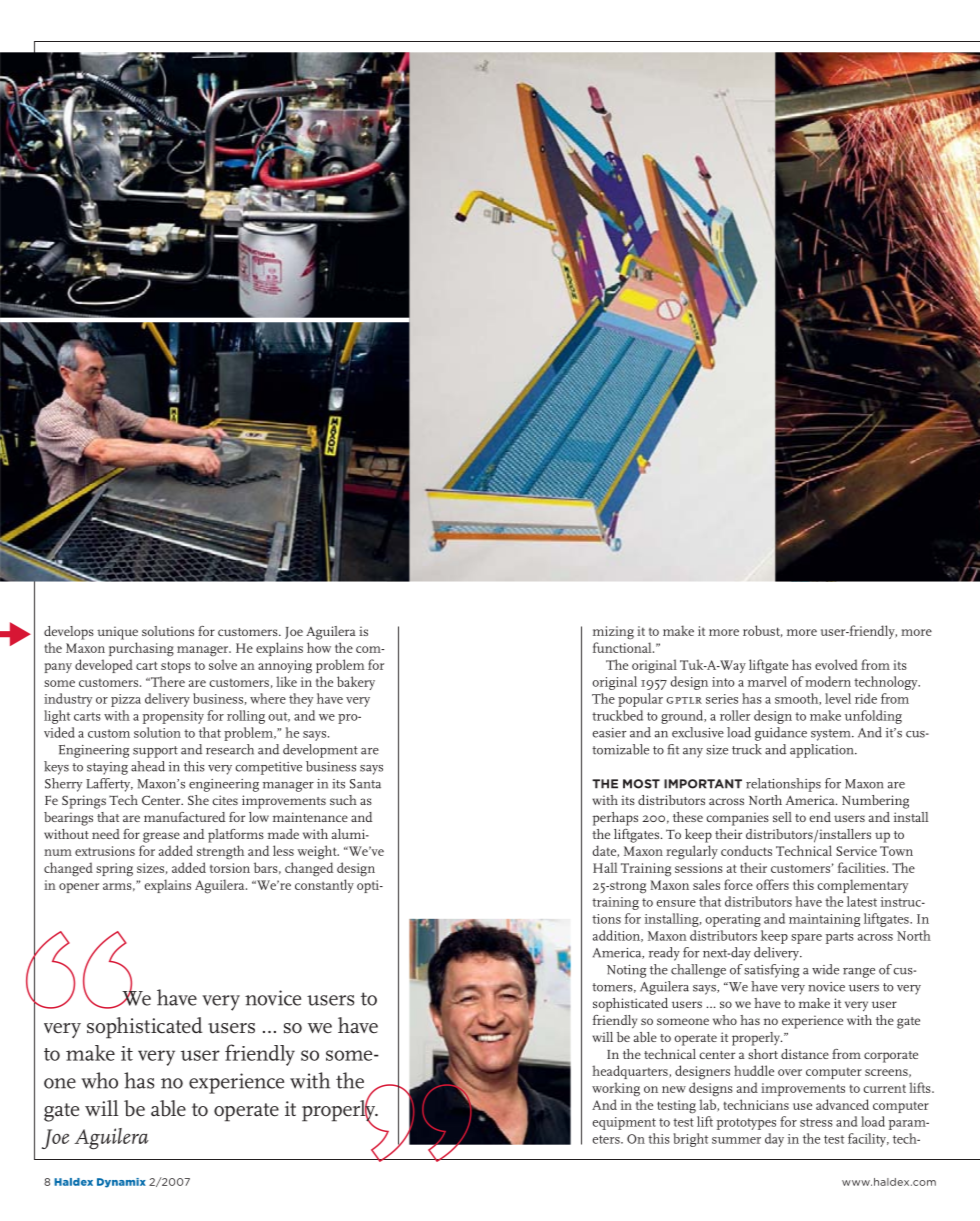  What do you see at coordinates (616, 1089) in the document?
I see `working` at bounding box center [616, 1089].
